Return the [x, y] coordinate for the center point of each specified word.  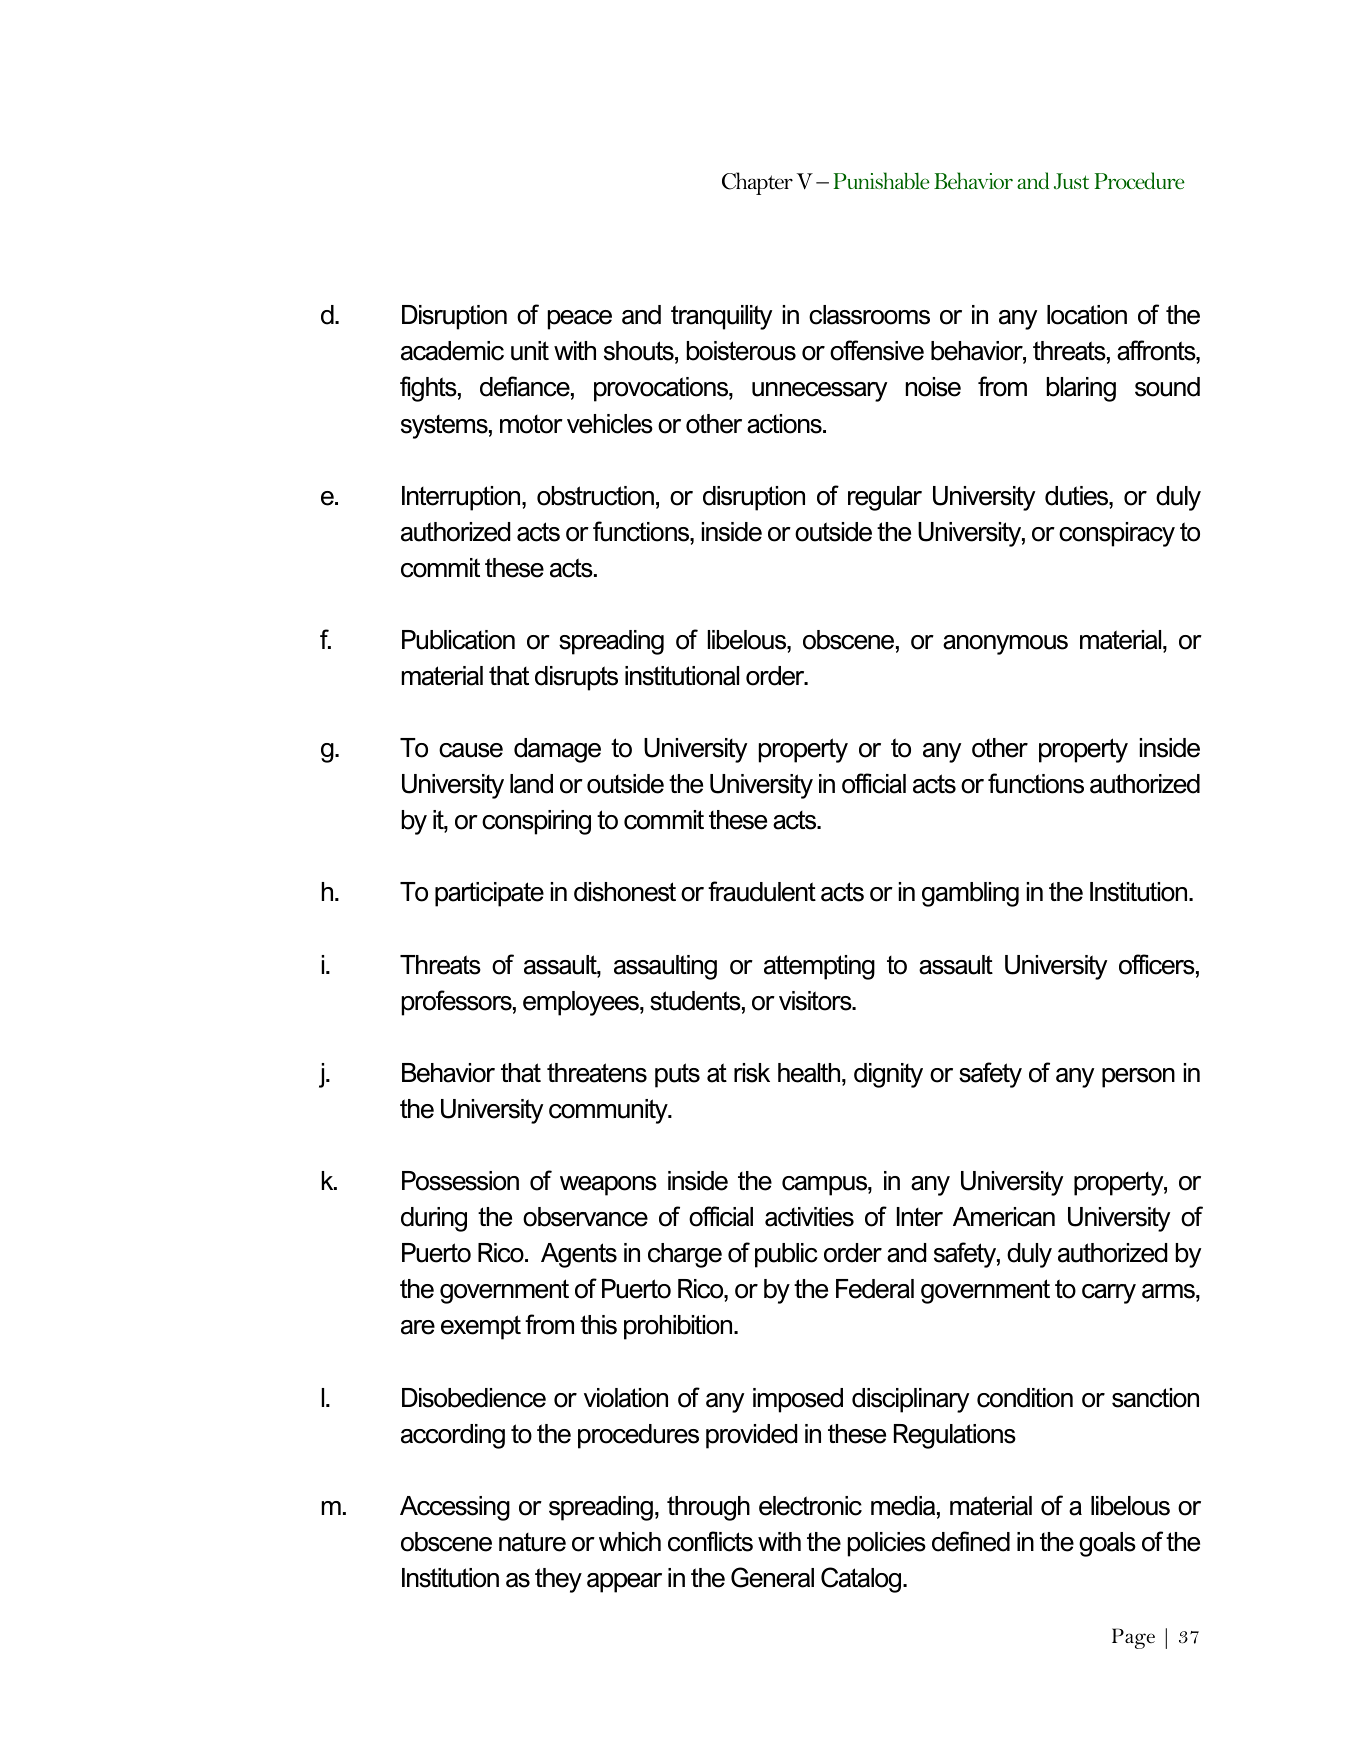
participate [489, 894]
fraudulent [762, 891]
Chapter [757, 183]
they [558, 1580]
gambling [970, 894]
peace [580, 320]
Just [1071, 181]
